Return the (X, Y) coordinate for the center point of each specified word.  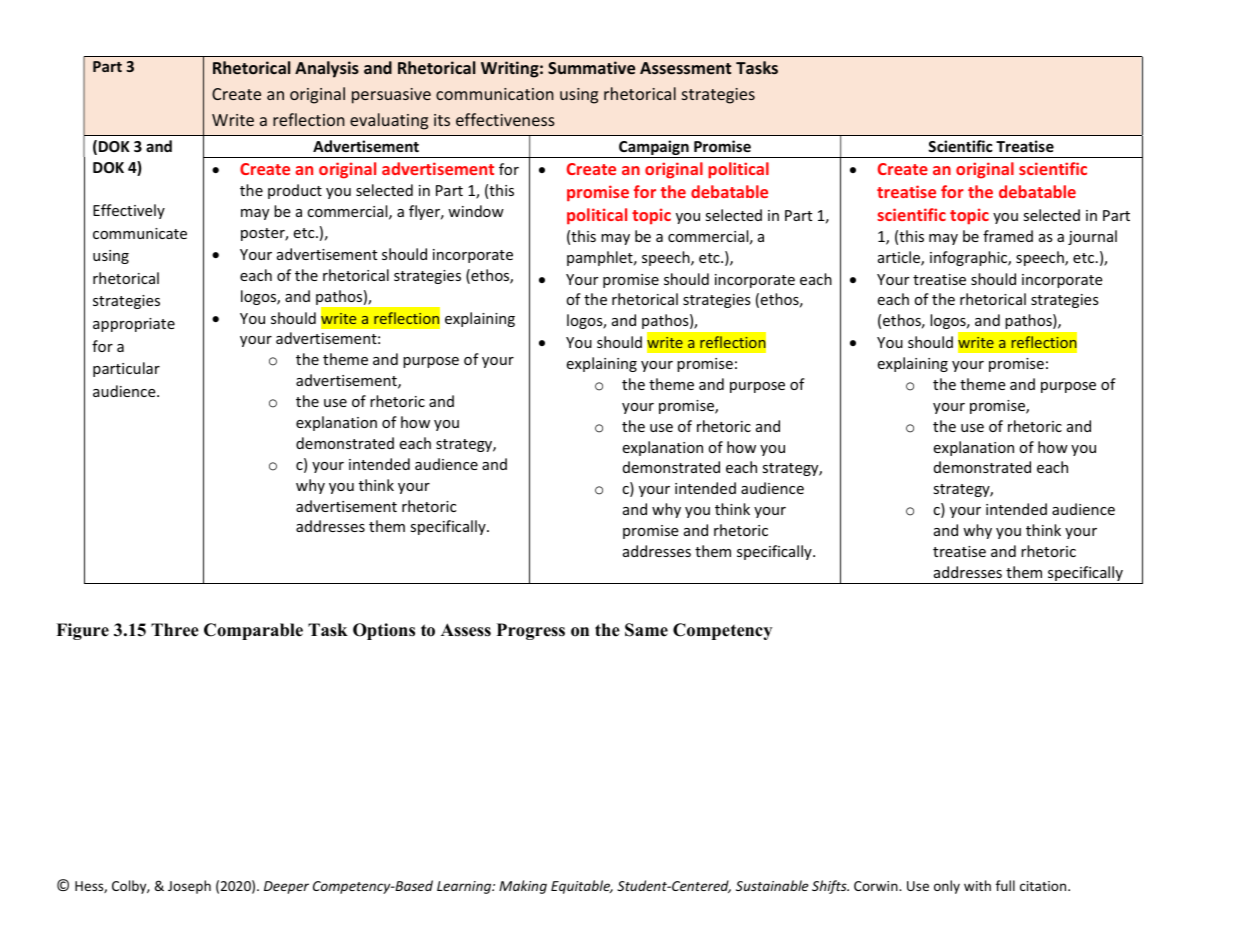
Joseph (189, 887)
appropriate (134, 325)
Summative (591, 67)
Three (175, 630)
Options (384, 631)
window (476, 211)
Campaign (654, 149)
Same (646, 630)
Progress (531, 631)
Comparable (253, 631)
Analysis (327, 69)
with (977, 885)
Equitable (582, 887)
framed (1008, 236)
